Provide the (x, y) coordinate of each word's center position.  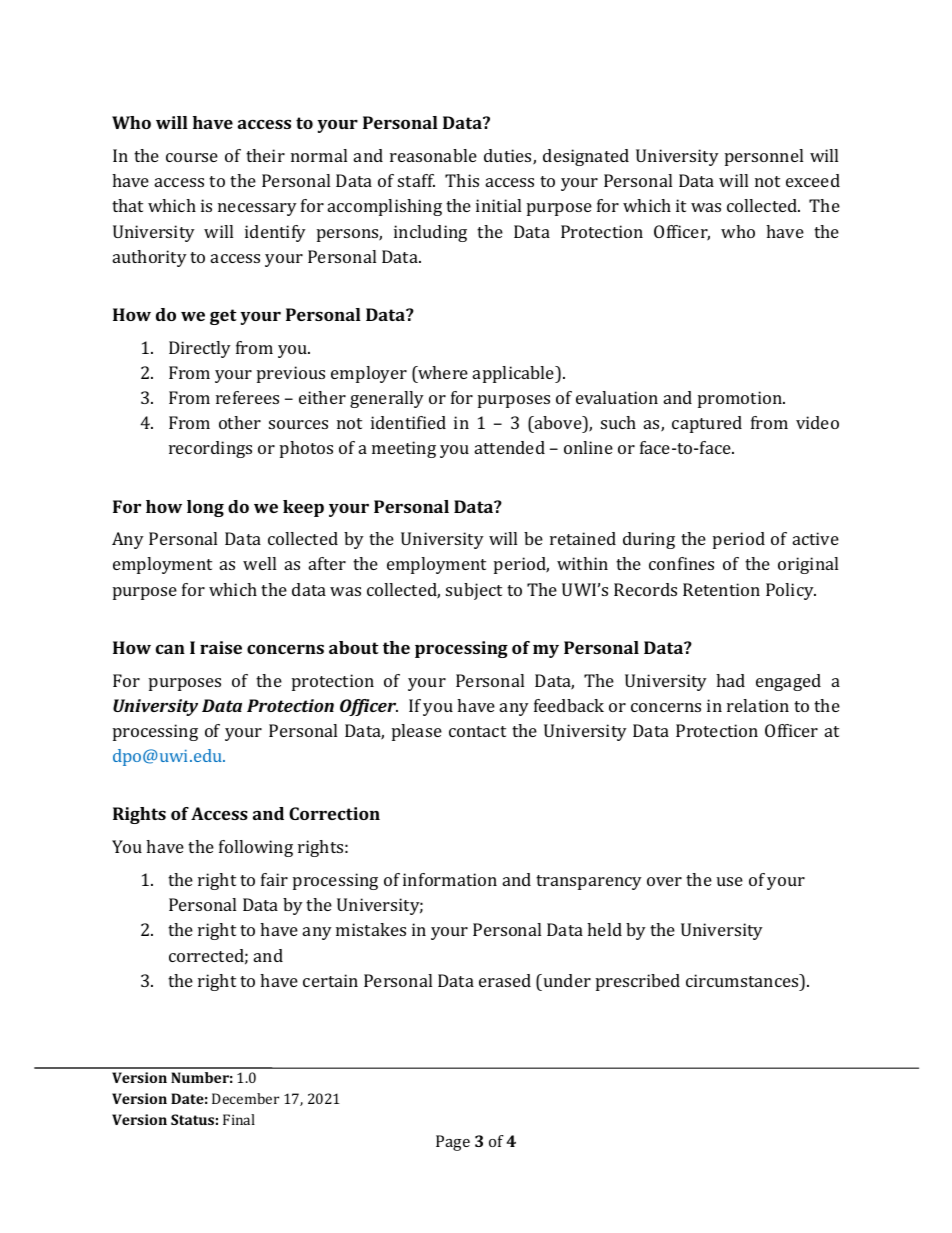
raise (221, 647)
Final (239, 1119)
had (730, 680)
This (462, 180)
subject (474, 591)
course (192, 157)
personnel (764, 157)
